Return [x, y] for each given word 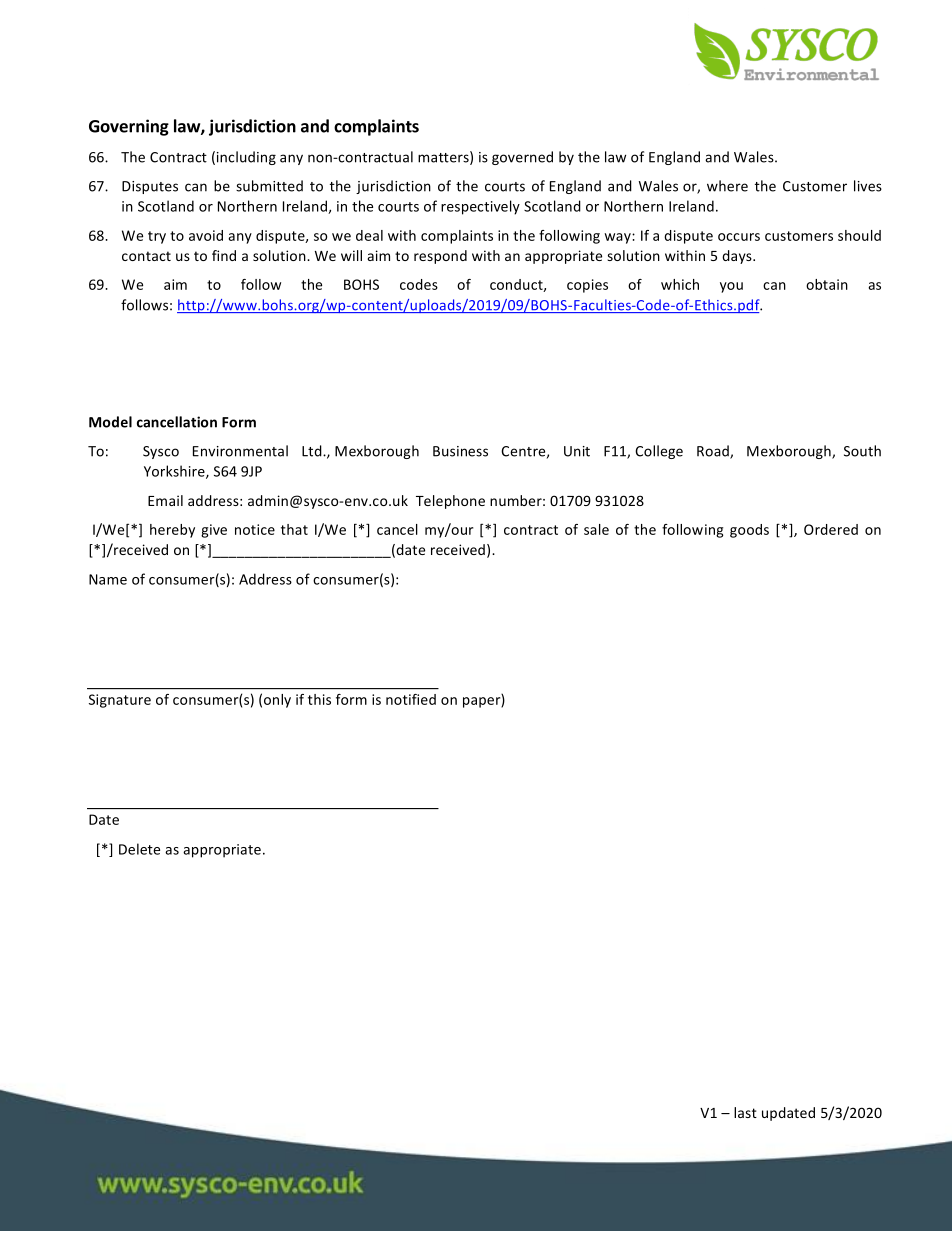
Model [110, 422]
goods [749, 531]
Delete [139, 849]
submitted [269, 186]
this [319, 699]
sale [596, 529]
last [745, 1112]
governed [522, 158]
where [727, 186]
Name [108, 579]
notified [411, 699]
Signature [120, 701]
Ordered [831, 529]
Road [714, 452]
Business [460, 451]
